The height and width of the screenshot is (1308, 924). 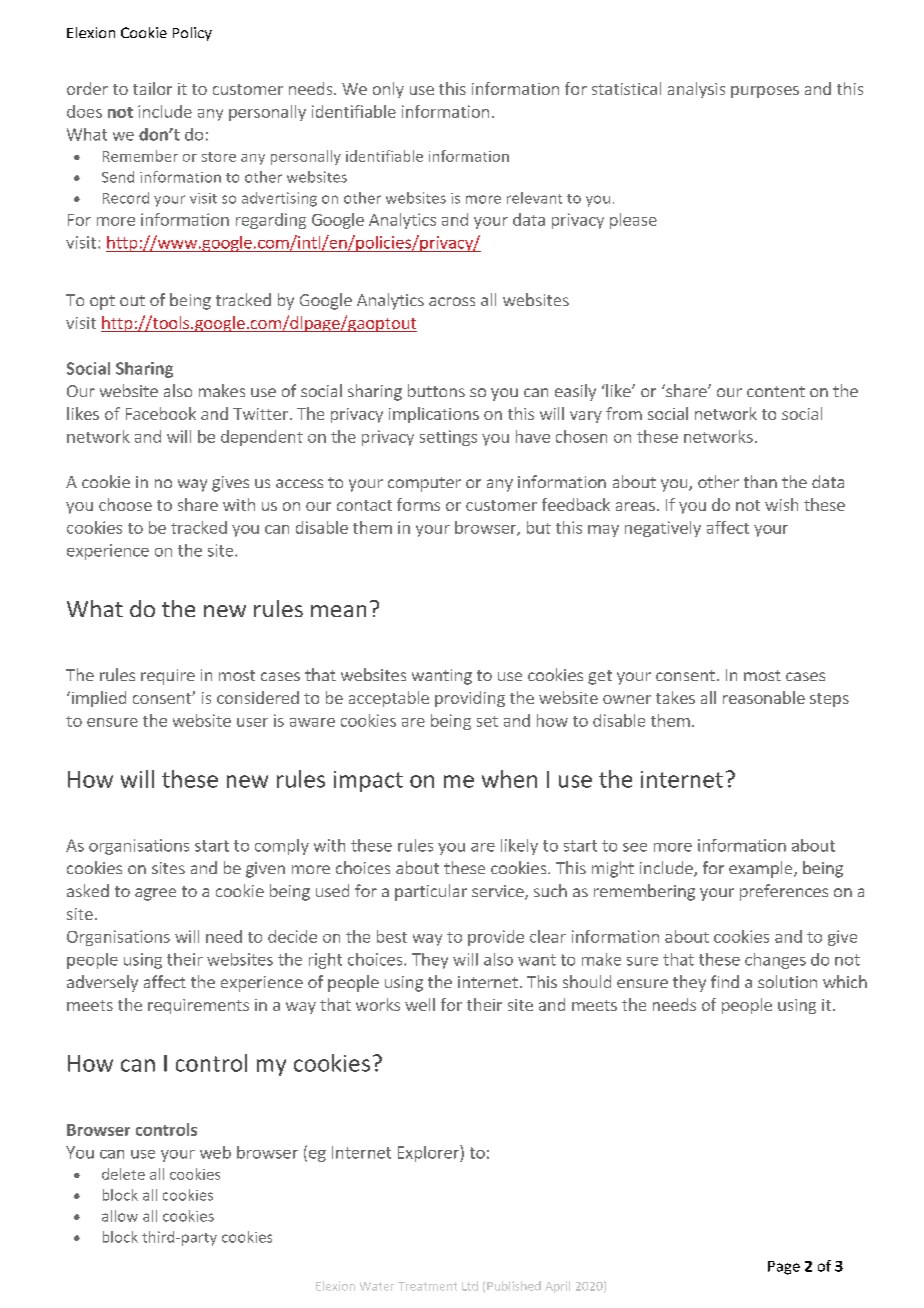 I want to click on reasonable, so click(x=764, y=697).
